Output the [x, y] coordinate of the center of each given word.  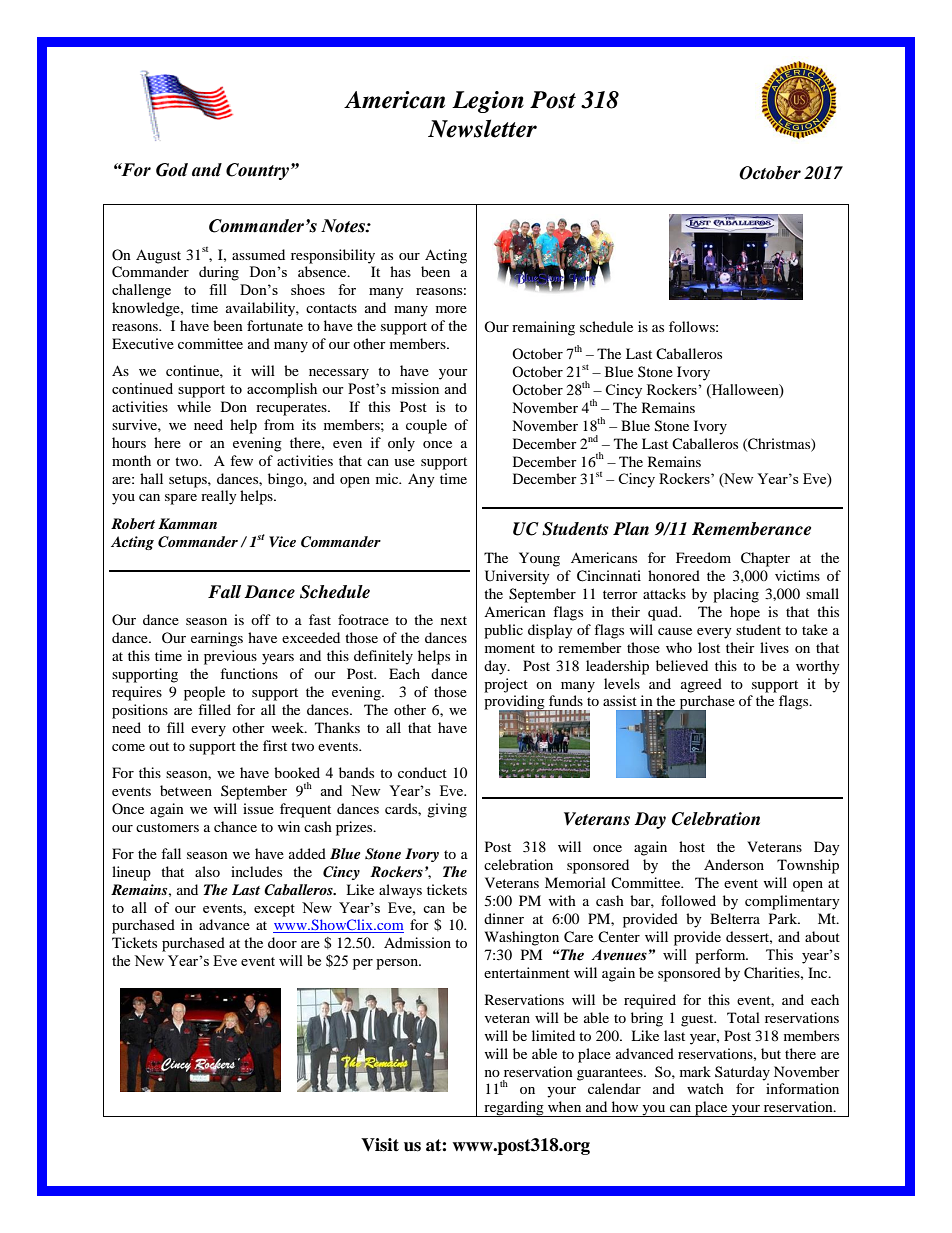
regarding [514, 1109]
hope [745, 613]
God [172, 170]
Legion [488, 102]
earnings [217, 639]
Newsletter [482, 128]
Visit [380, 1145]
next [454, 620]
